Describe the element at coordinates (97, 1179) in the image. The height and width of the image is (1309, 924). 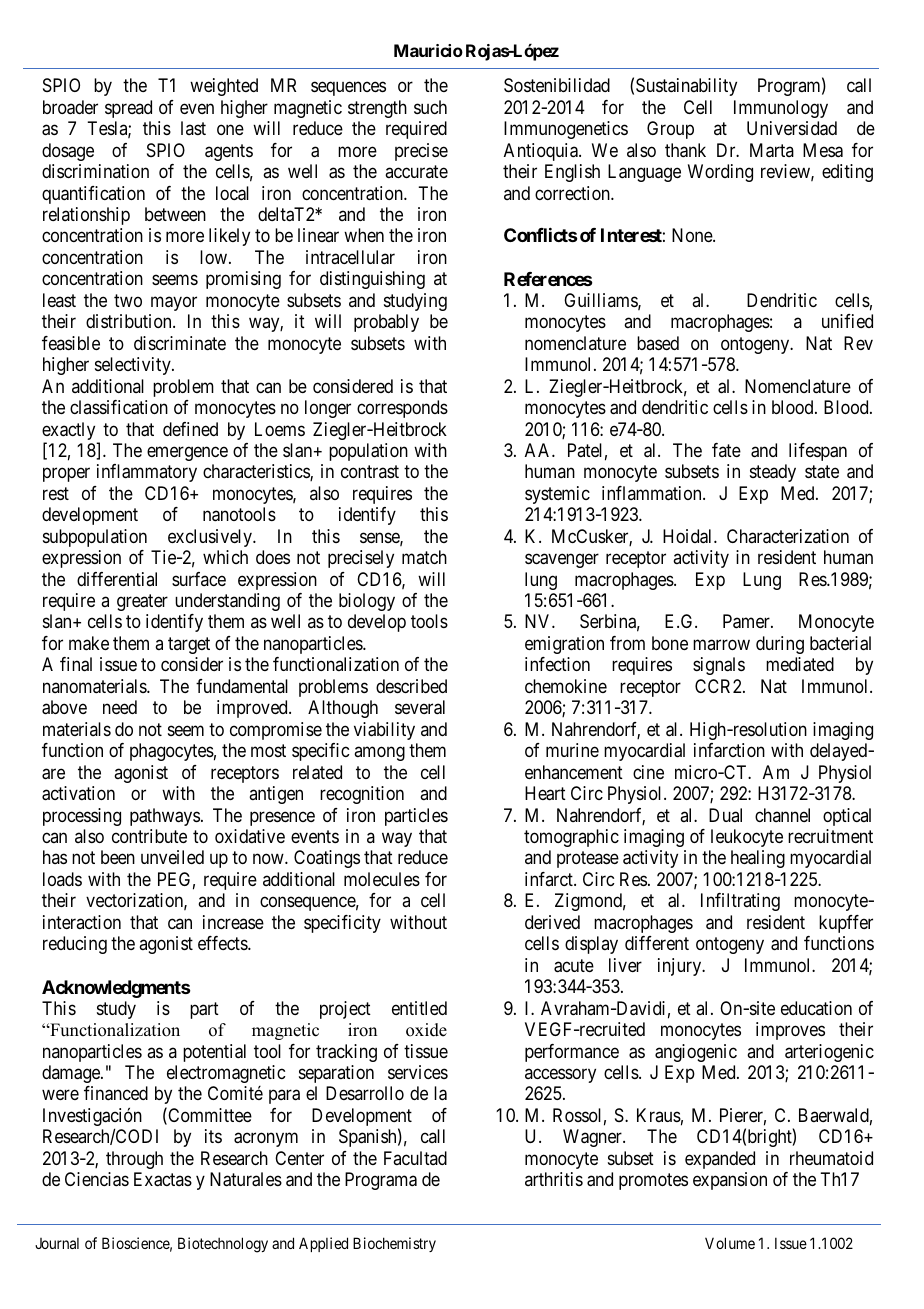
I see `Ciencias` at that location.
